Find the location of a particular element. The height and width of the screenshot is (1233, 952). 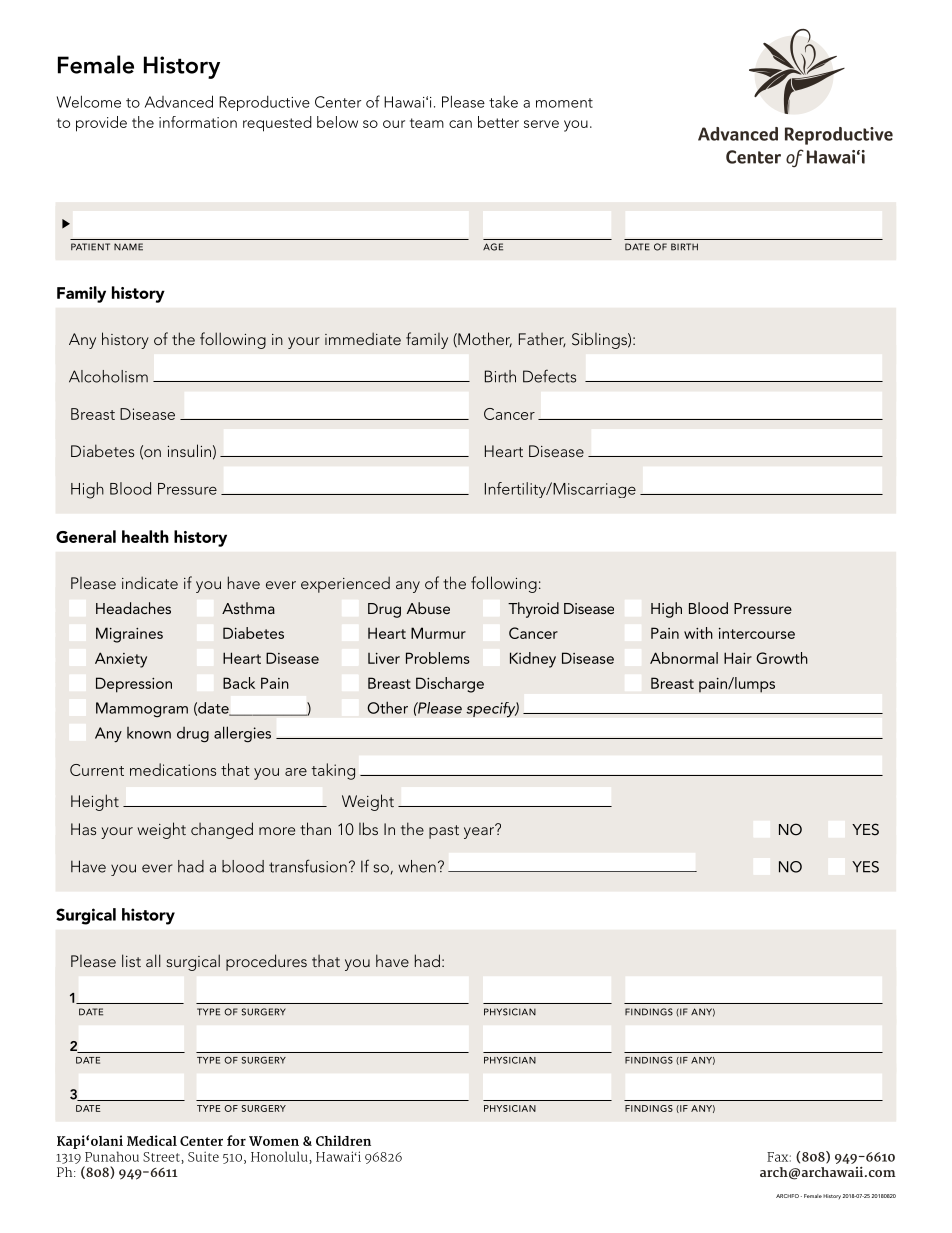

team is located at coordinates (427, 123).
